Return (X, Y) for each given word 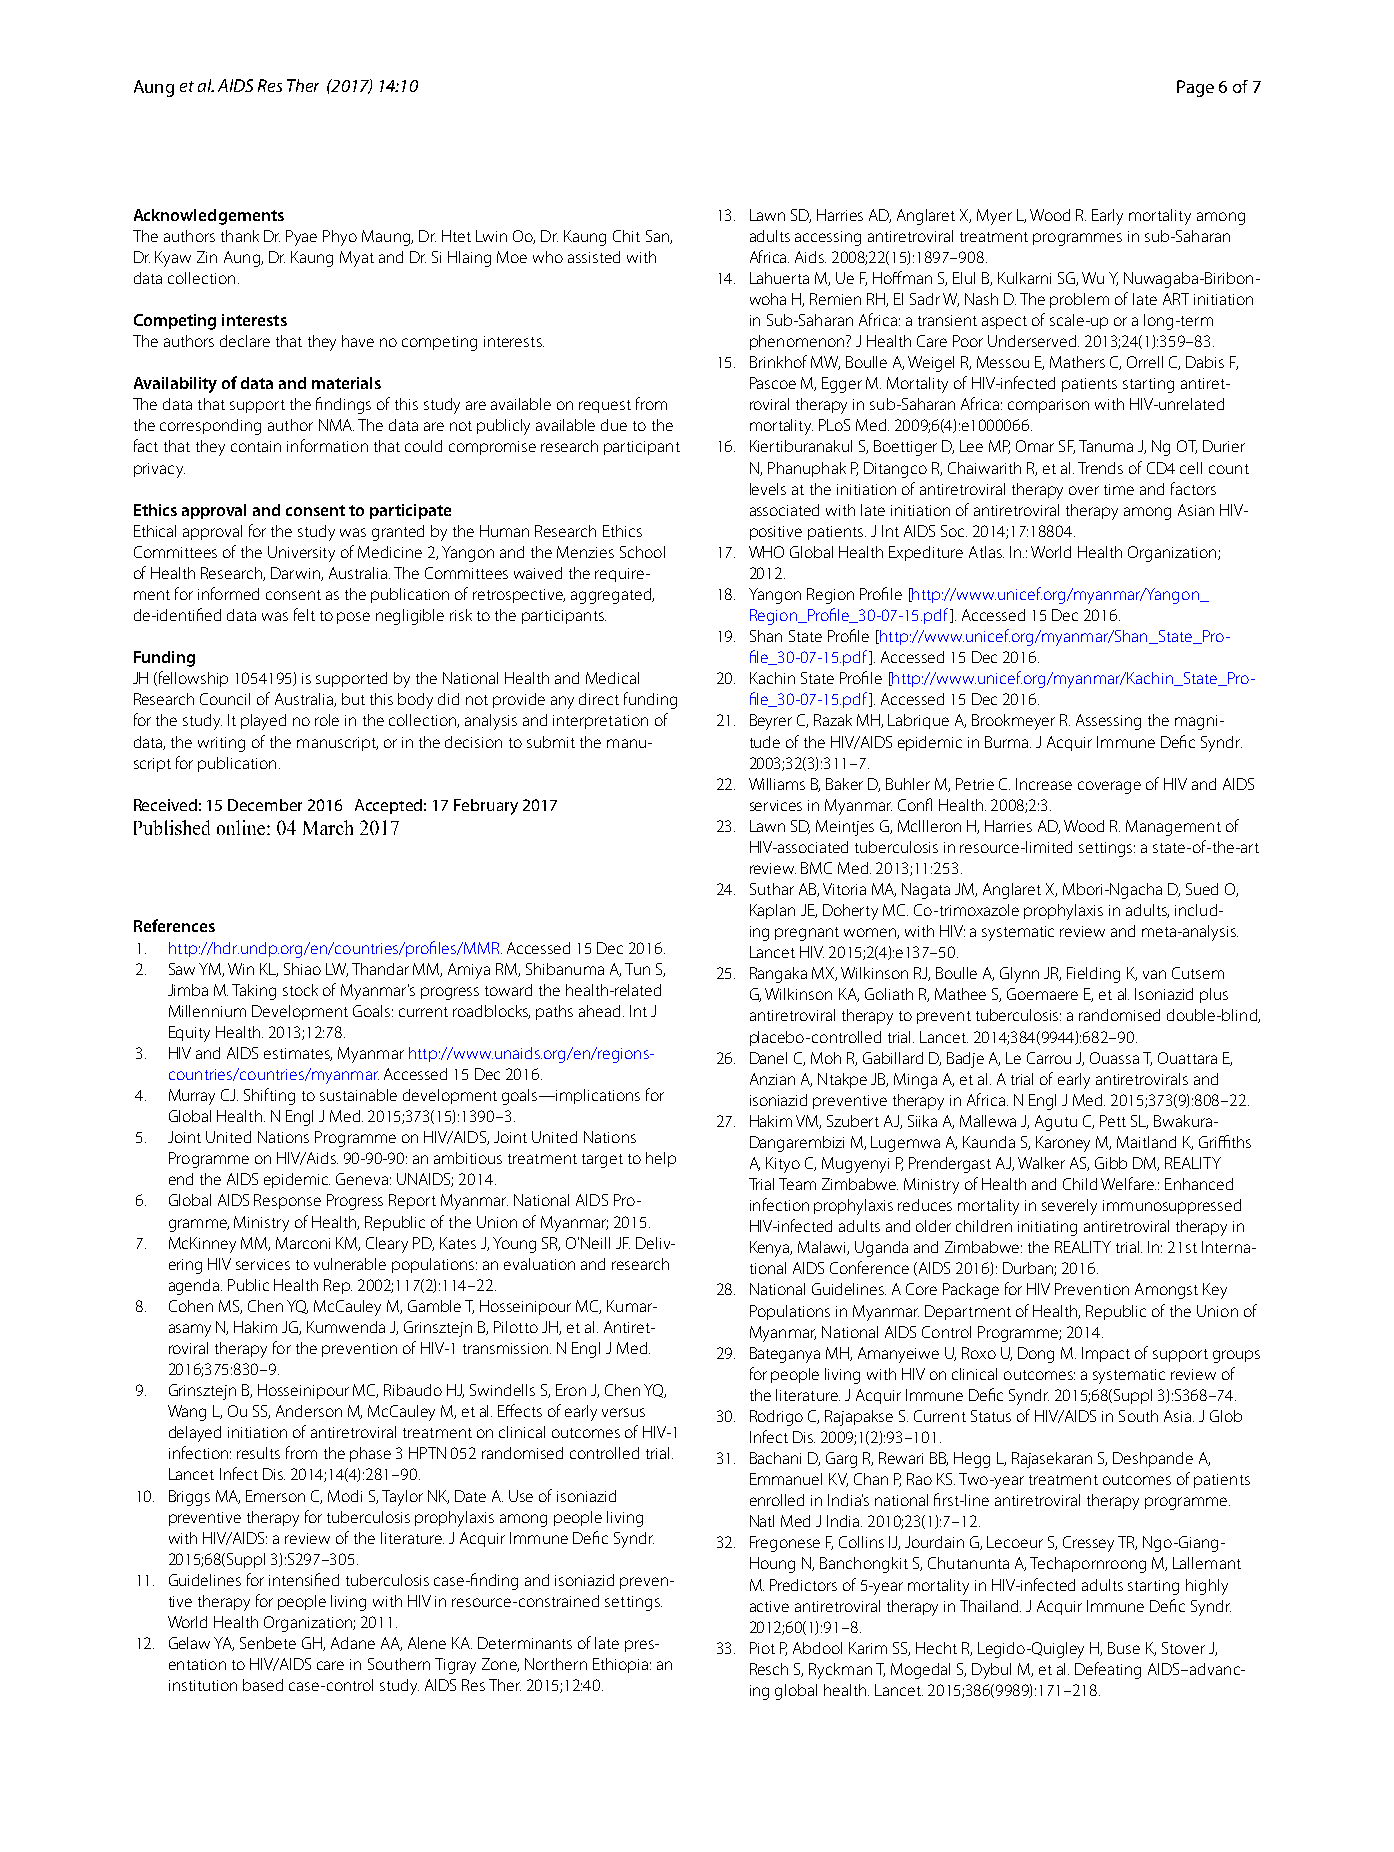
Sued (1202, 889)
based (263, 1685)
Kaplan (772, 911)
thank (240, 236)
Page (1195, 88)
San (658, 237)
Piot (762, 1648)
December (265, 805)
